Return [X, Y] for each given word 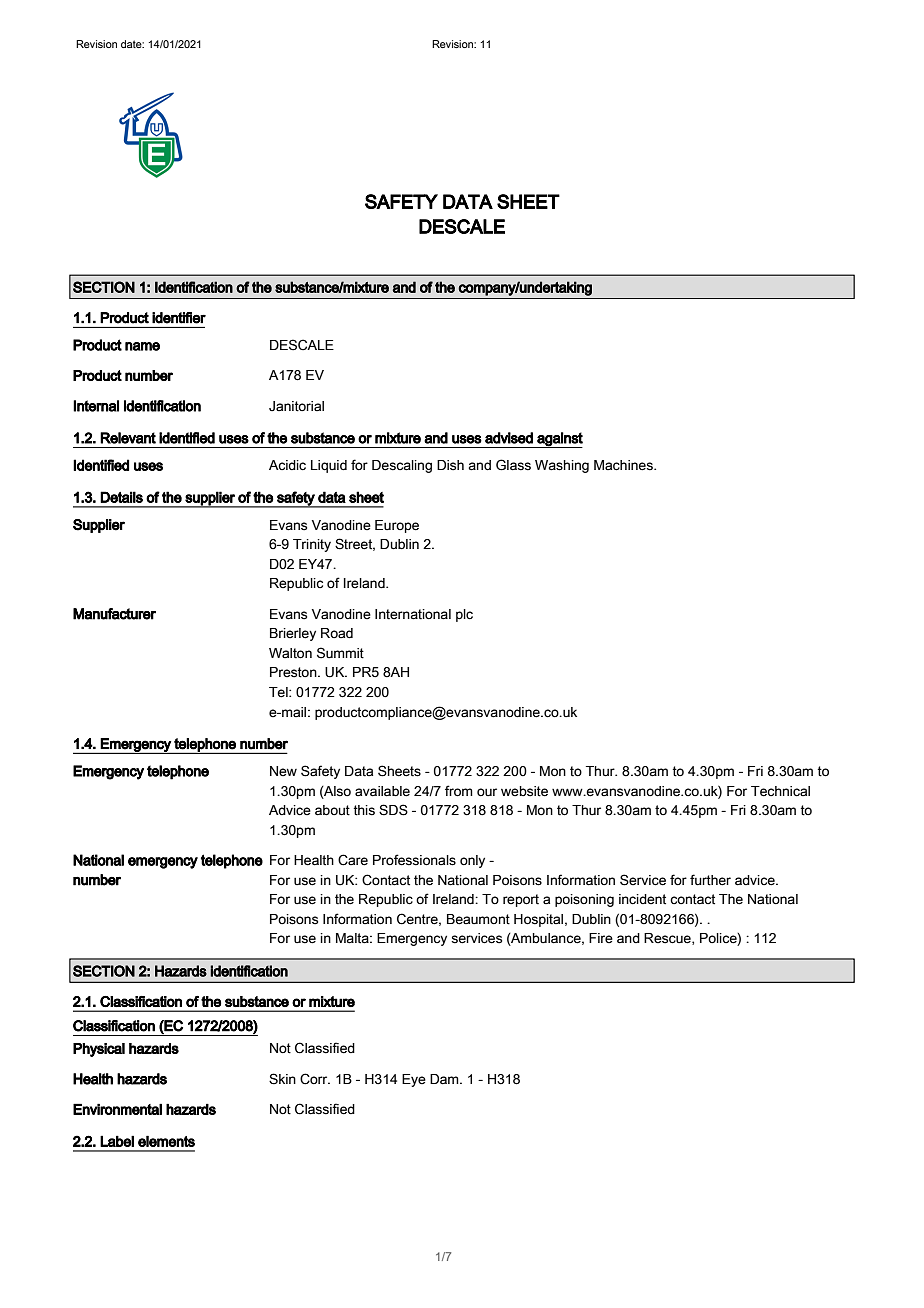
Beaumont [478, 919]
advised [509, 438]
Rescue [668, 939]
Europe [397, 526]
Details [121, 497]
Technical [780, 791]
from [459, 791]
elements [166, 1141]
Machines [624, 465]
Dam [445, 1079]
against [559, 440]
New [283, 771]
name [142, 346]
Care [353, 860]
